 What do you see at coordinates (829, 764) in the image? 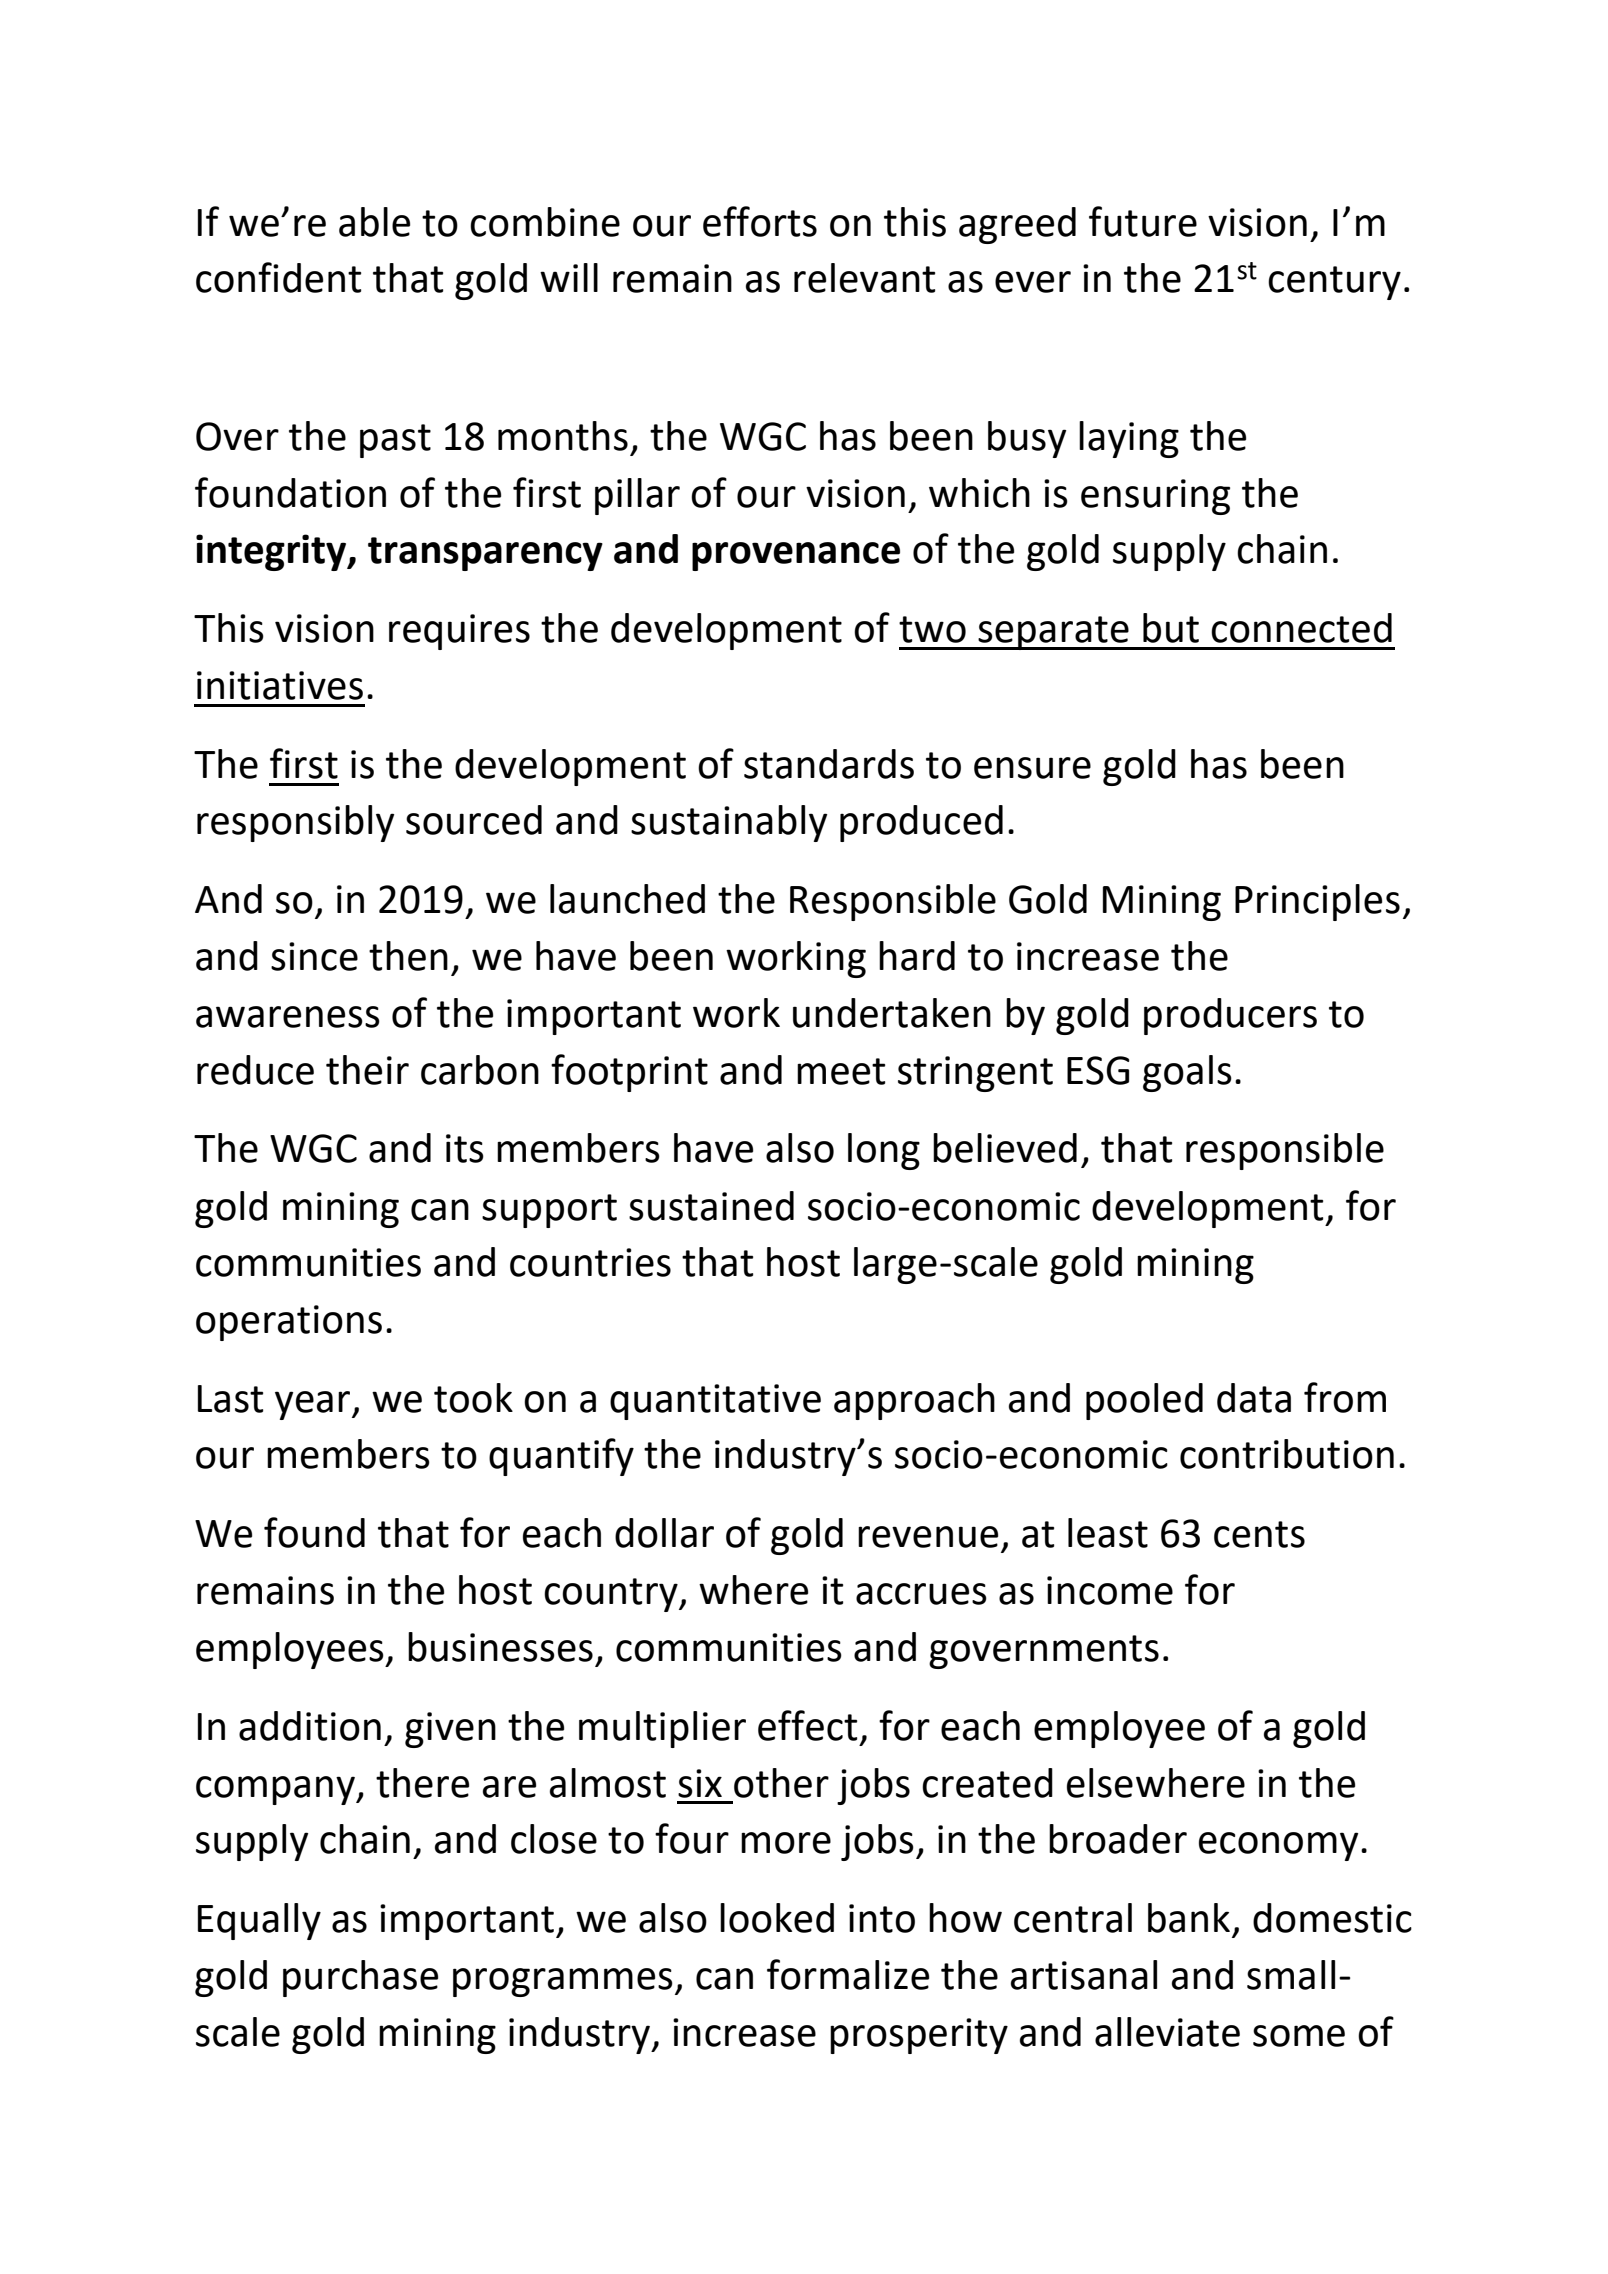
I see `standards` at bounding box center [829, 764].
